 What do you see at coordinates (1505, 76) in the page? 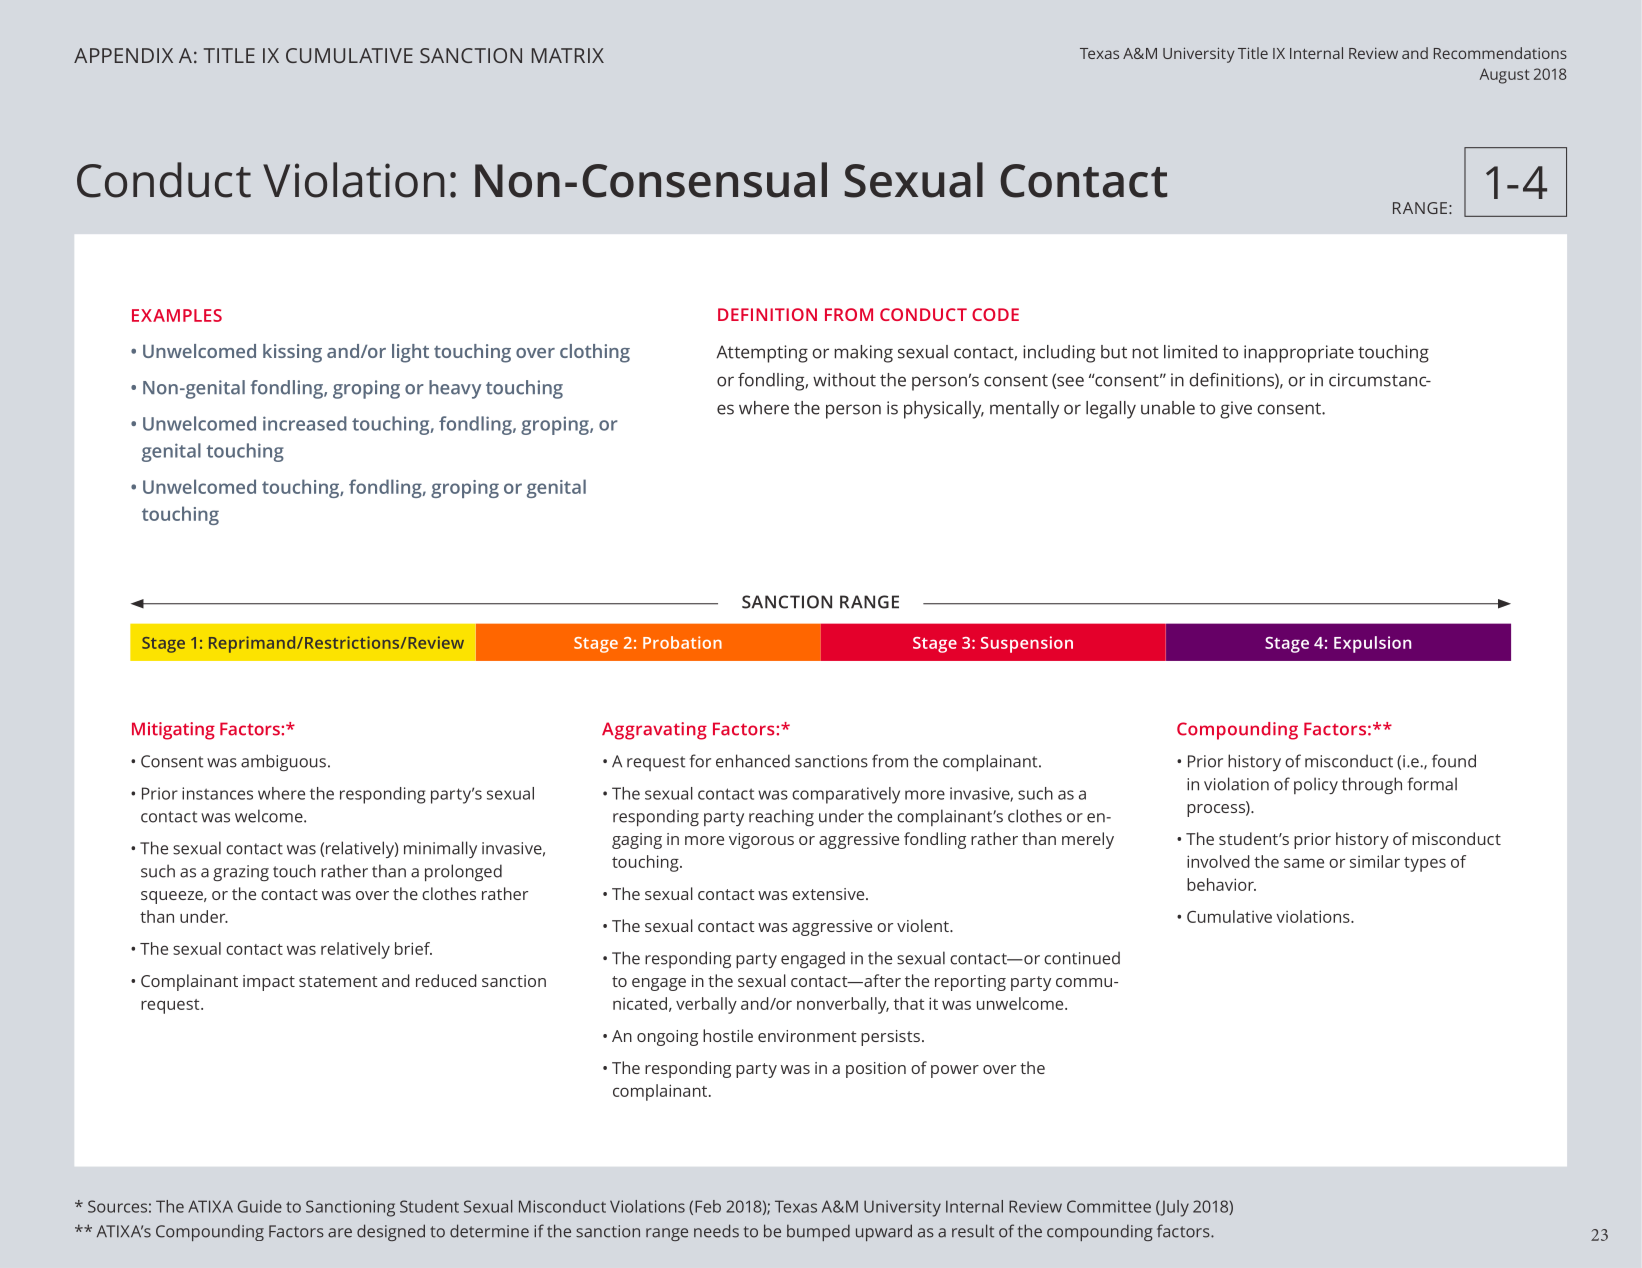
I see `August` at bounding box center [1505, 76].
